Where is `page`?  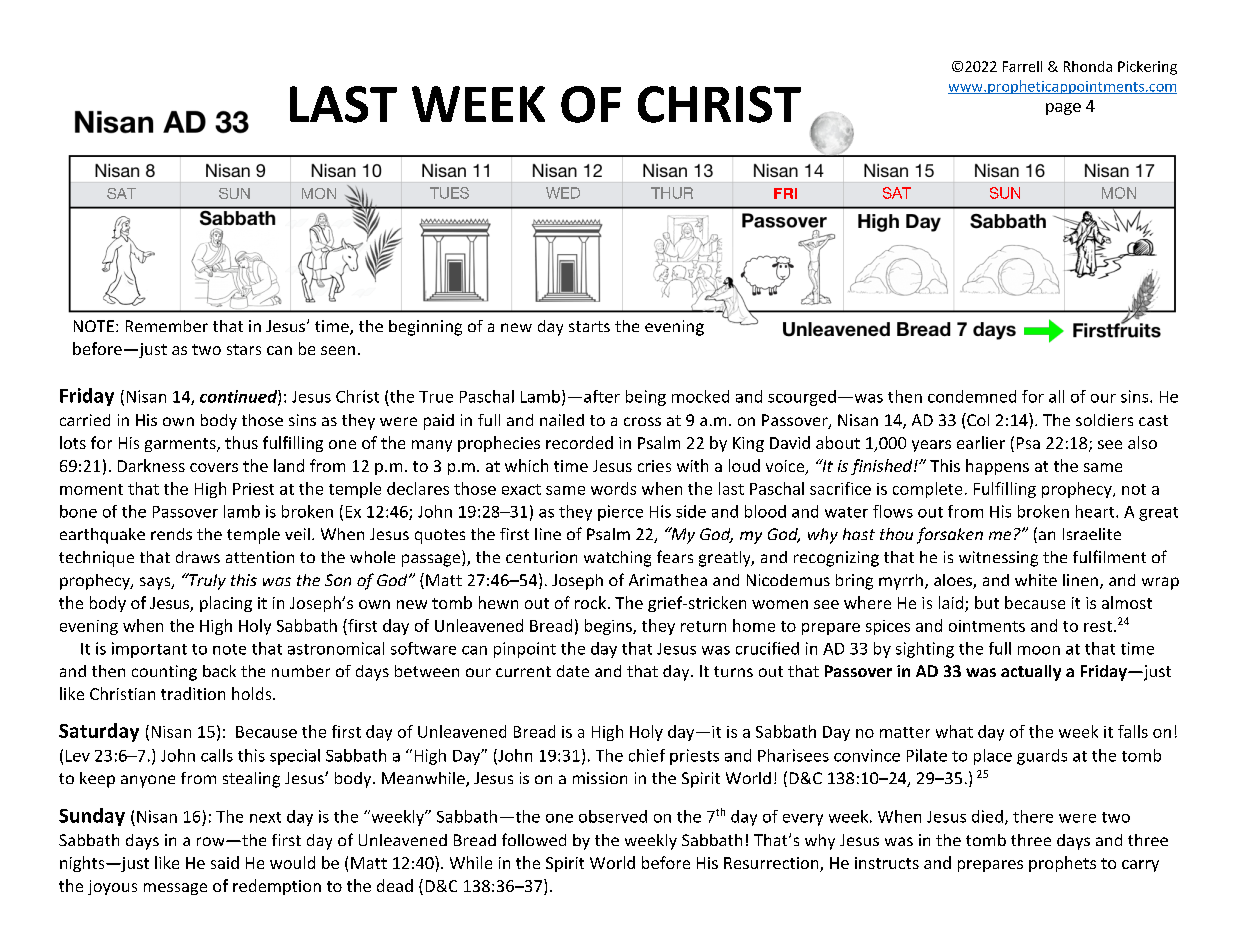 page is located at coordinates (1063, 109).
